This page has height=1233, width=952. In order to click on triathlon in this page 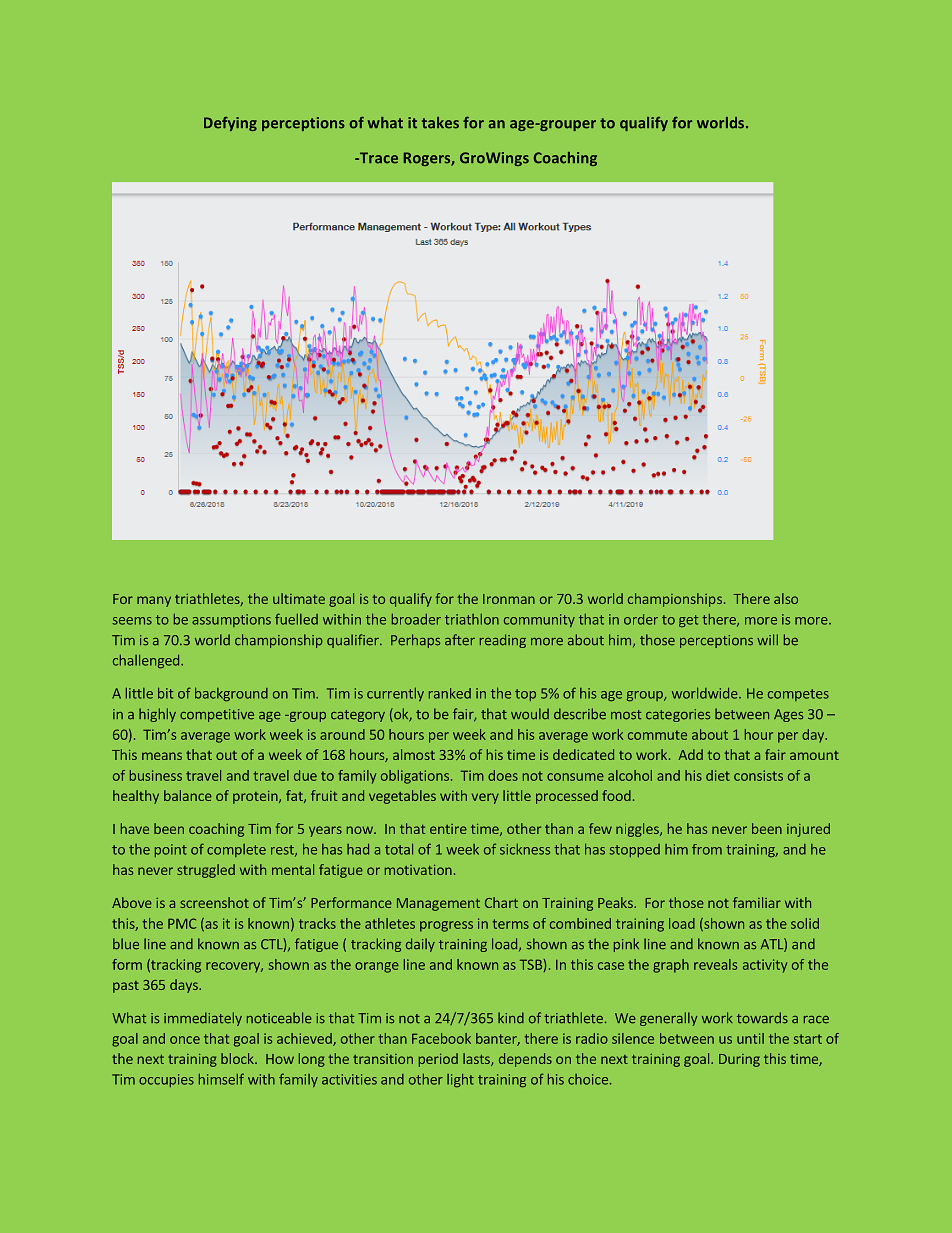, I will do `click(472, 619)`.
